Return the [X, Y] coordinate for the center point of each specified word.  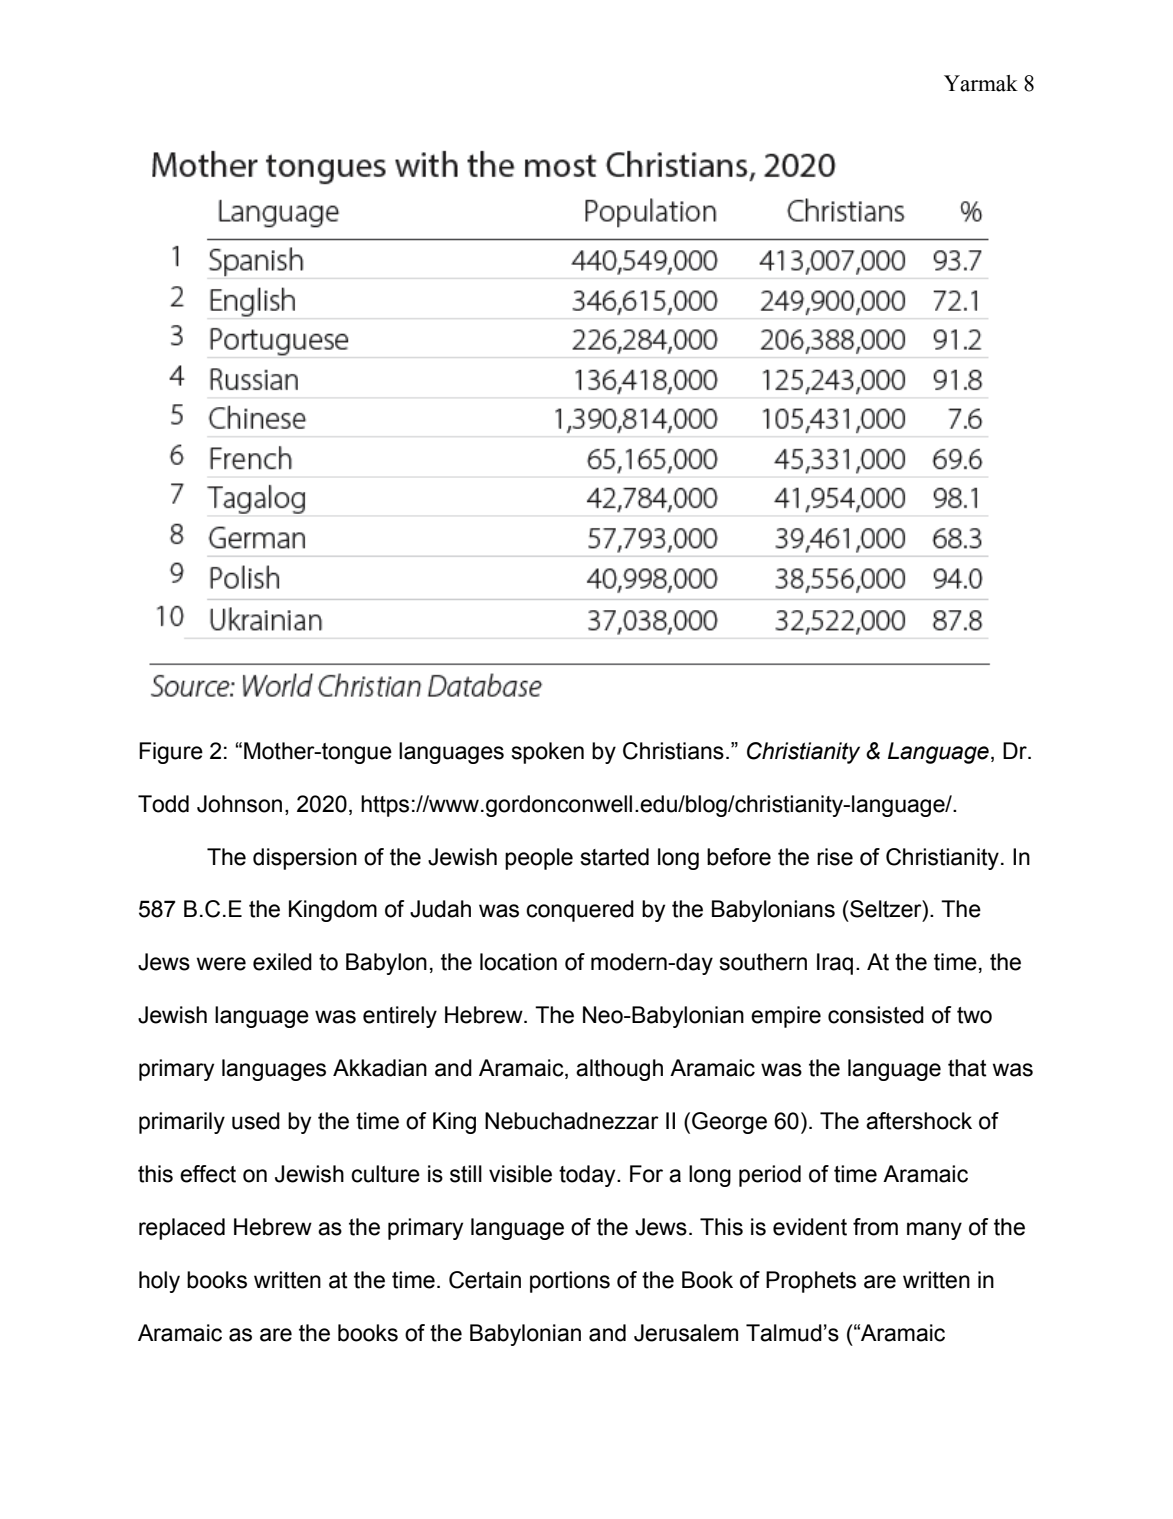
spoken [547, 753]
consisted [876, 1015]
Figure [171, 753]
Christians [673, 751]
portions [570, 1282]
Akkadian [380, 1068]
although [619, 1070]
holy [159, 1282]
